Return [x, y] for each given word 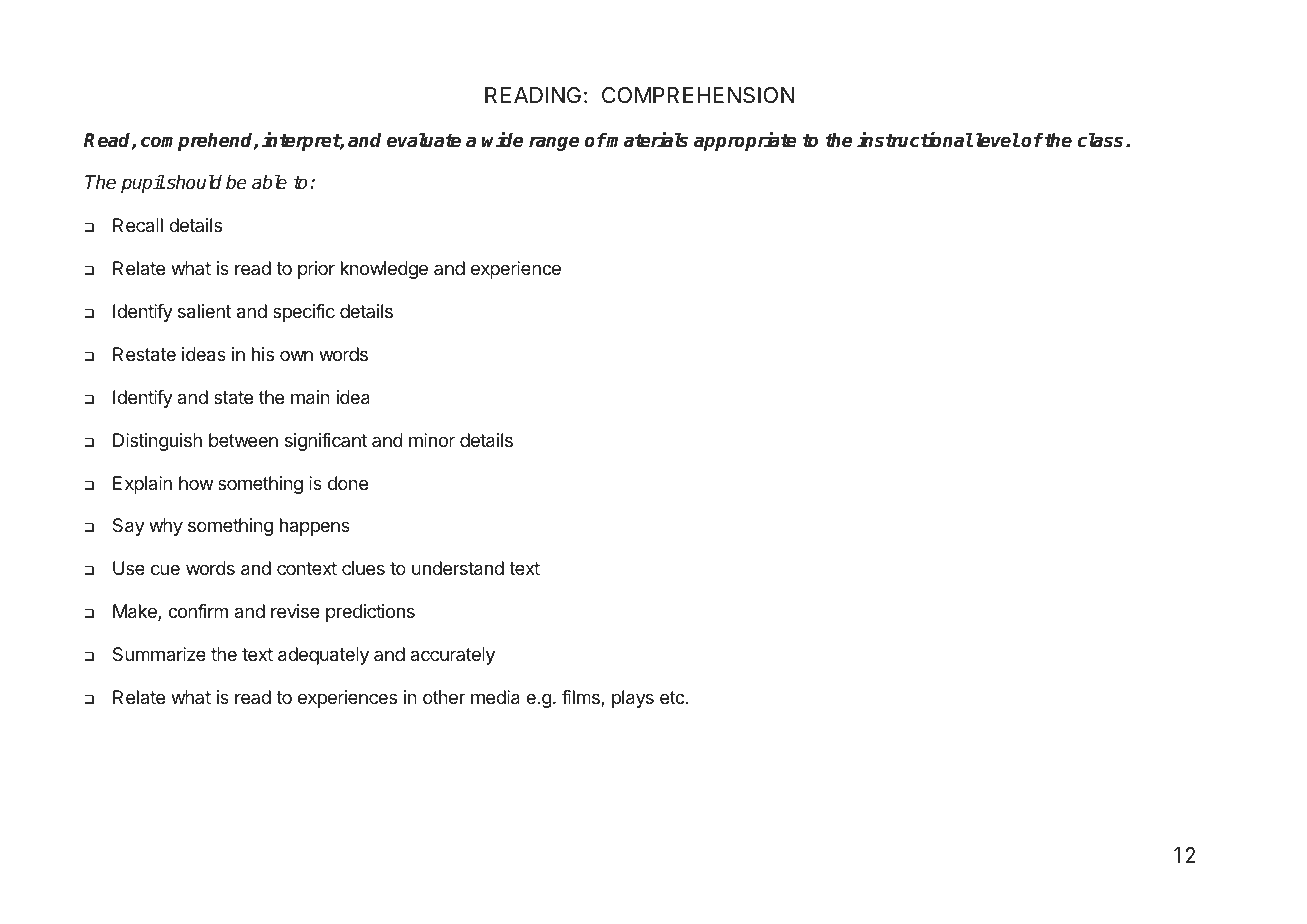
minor [432, 440]
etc [673, 697]
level [996, 140]
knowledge [384, 270]
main [310, 397]
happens [315, 527]
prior [316, 270]
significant [326, 442]
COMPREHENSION [698, 95]
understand [458, 568]
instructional [915, 140]
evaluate [424, 140]
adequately [323, 656]
